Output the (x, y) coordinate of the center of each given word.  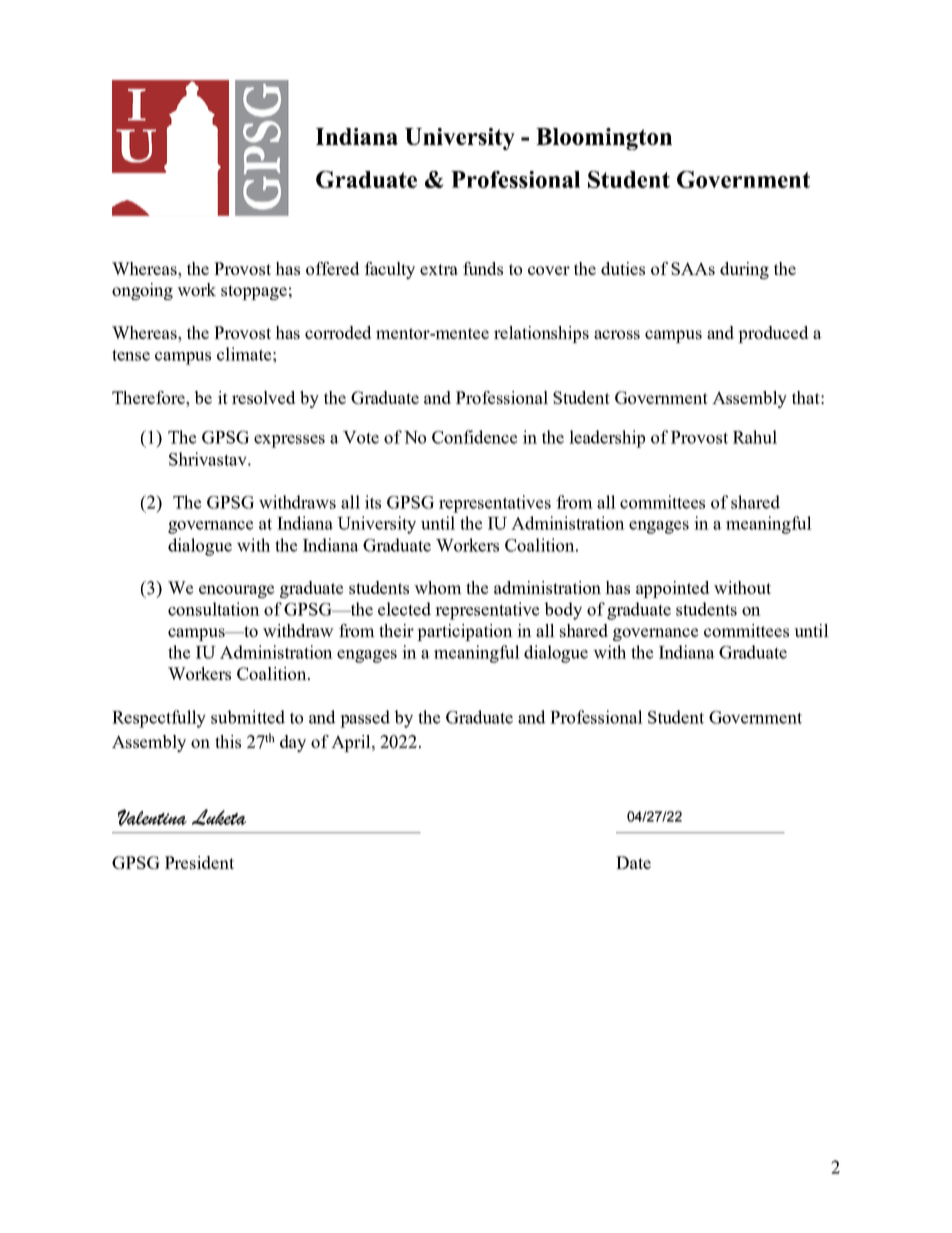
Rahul (755, 437)
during (744, 270)
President (199, 862)
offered (332, 268)
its (373, 502)
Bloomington (604, 139)
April (352, 743)
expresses (289, 441)
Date (633, 862)
